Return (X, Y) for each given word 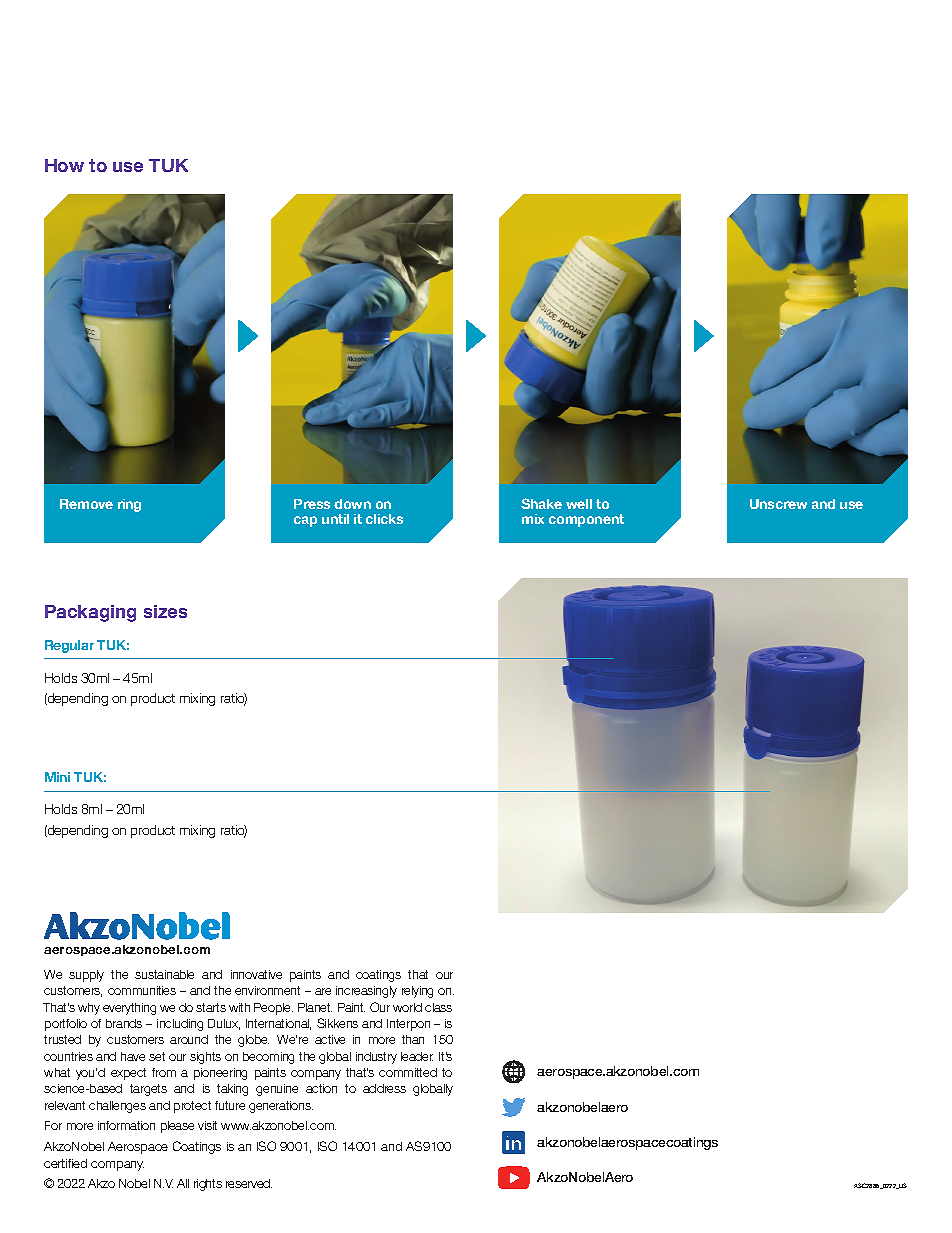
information (126, 1125)
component (586, 520)
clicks (384, 519)
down (352, 504)
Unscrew (778, 504)
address (384, 1088)
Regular (69, 646)
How (64, 165)
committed (408, 1072)
